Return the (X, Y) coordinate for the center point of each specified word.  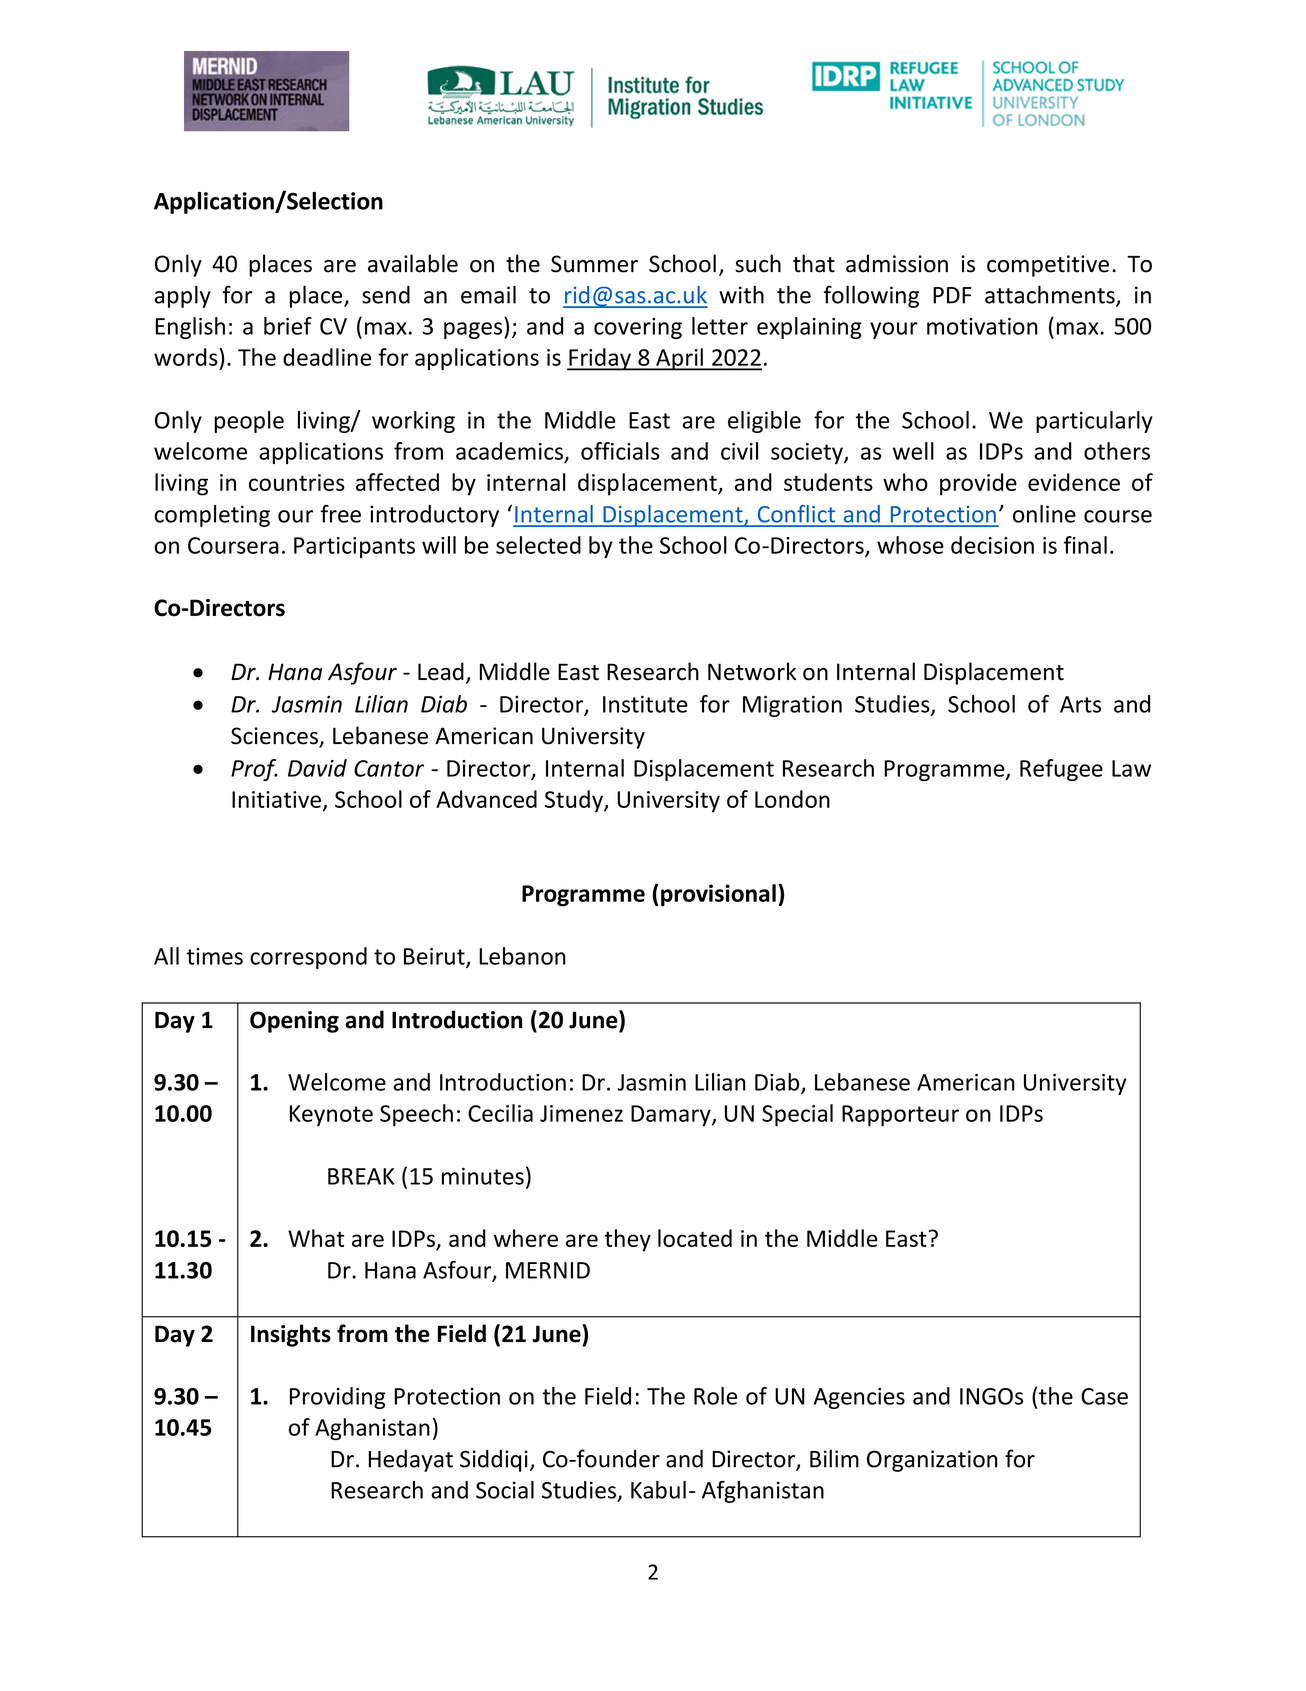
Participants (354, 547)
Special (797, 1115)
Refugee (1061, 770)
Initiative (276, 799)
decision (992, 545)
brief (288, 326)
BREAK (361, 1176)
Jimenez (581, 1113)
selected (538, 545)
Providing (338, 1398)
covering (638, 328)
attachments (1051, 295)
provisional (718, 895)
